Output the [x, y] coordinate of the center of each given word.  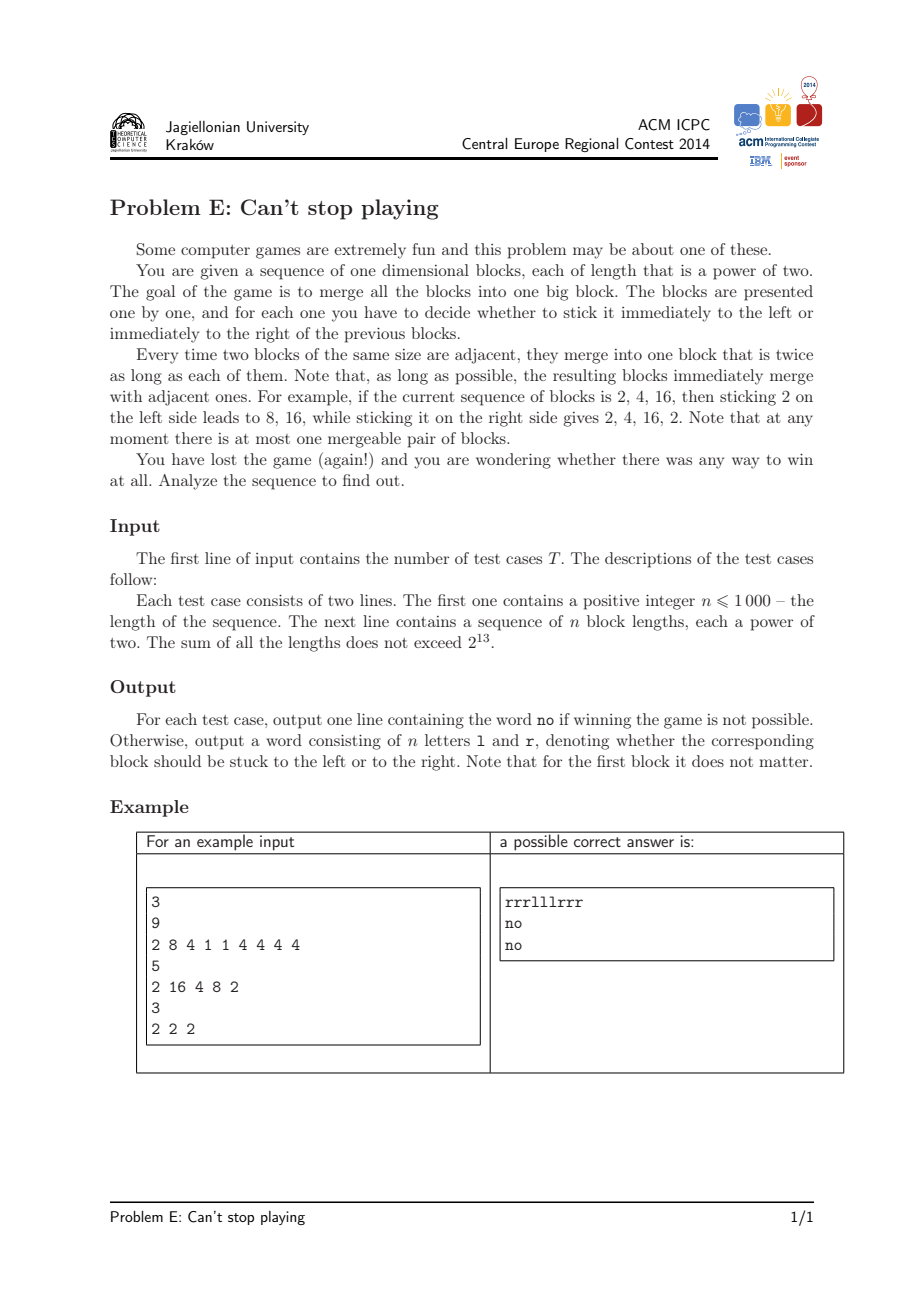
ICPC [693, 125]
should [177, 761]
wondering [513, 461]
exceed [438, 642]
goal [160, 293]
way [745, 463]
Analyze [188, 482]
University [278, 128]
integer [670, 602]
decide [447, 312]
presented [778, 293]
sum [196, 644]
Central [485, 144]
